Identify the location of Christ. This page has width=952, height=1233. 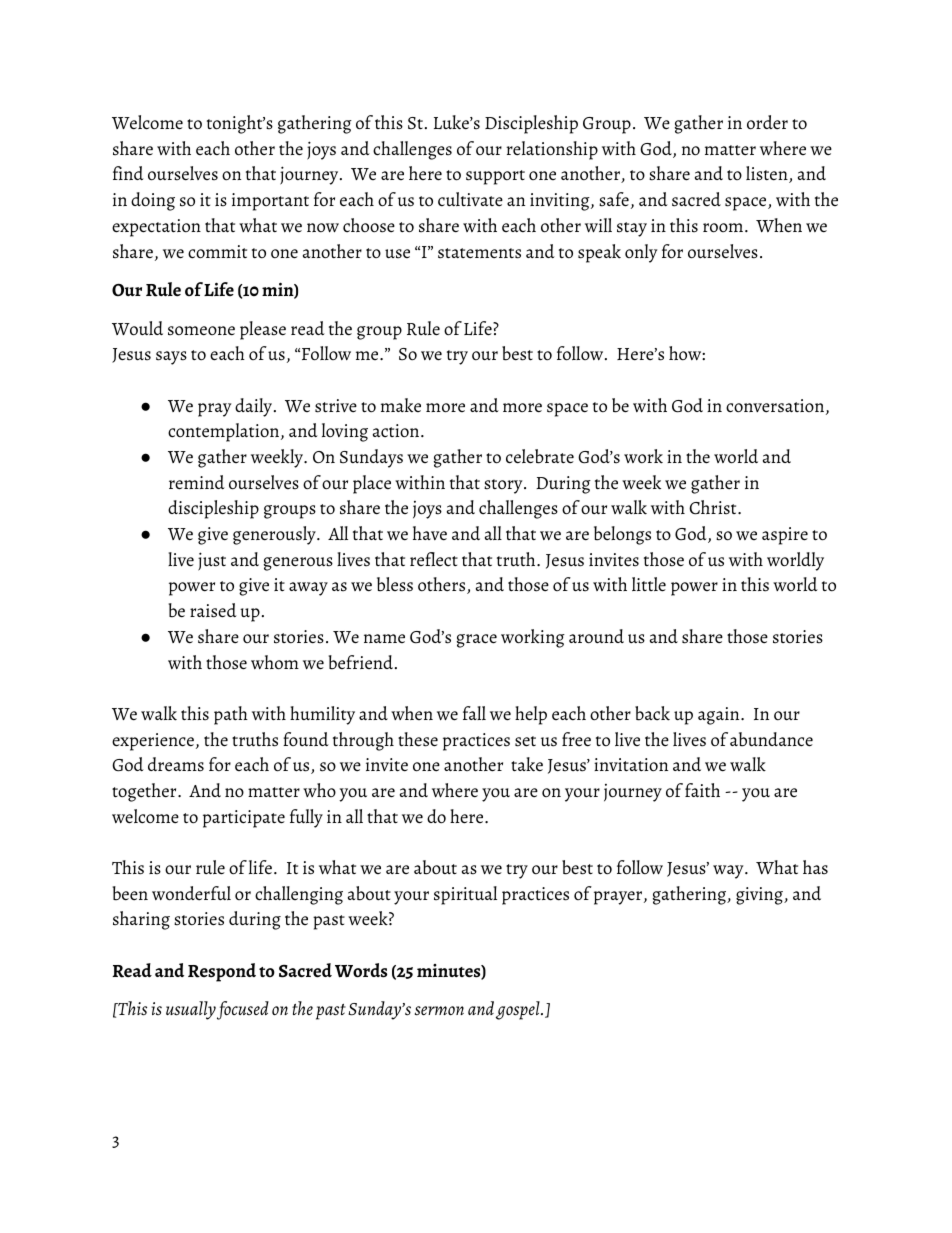
(714, 507).
